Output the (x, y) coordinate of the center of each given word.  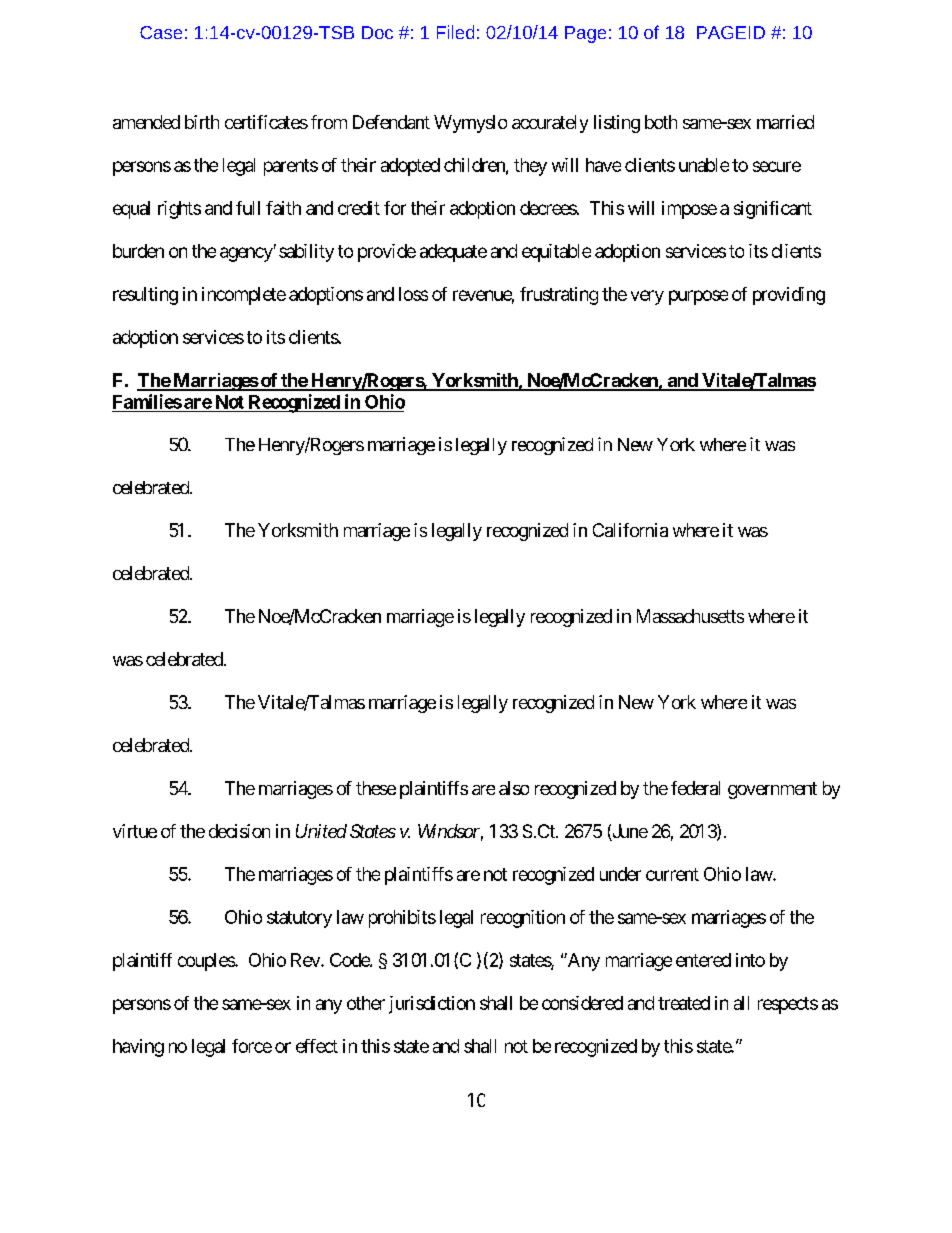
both (661, 122)
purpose (698, 297)
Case (161, 32)
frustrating (559, 296)
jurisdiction (432, 1005)
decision (239, 831)
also (514, 788)
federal (695, 788)
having (138, 1048)
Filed (455, 32)
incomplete (244, 296)
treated (684, 1003)
